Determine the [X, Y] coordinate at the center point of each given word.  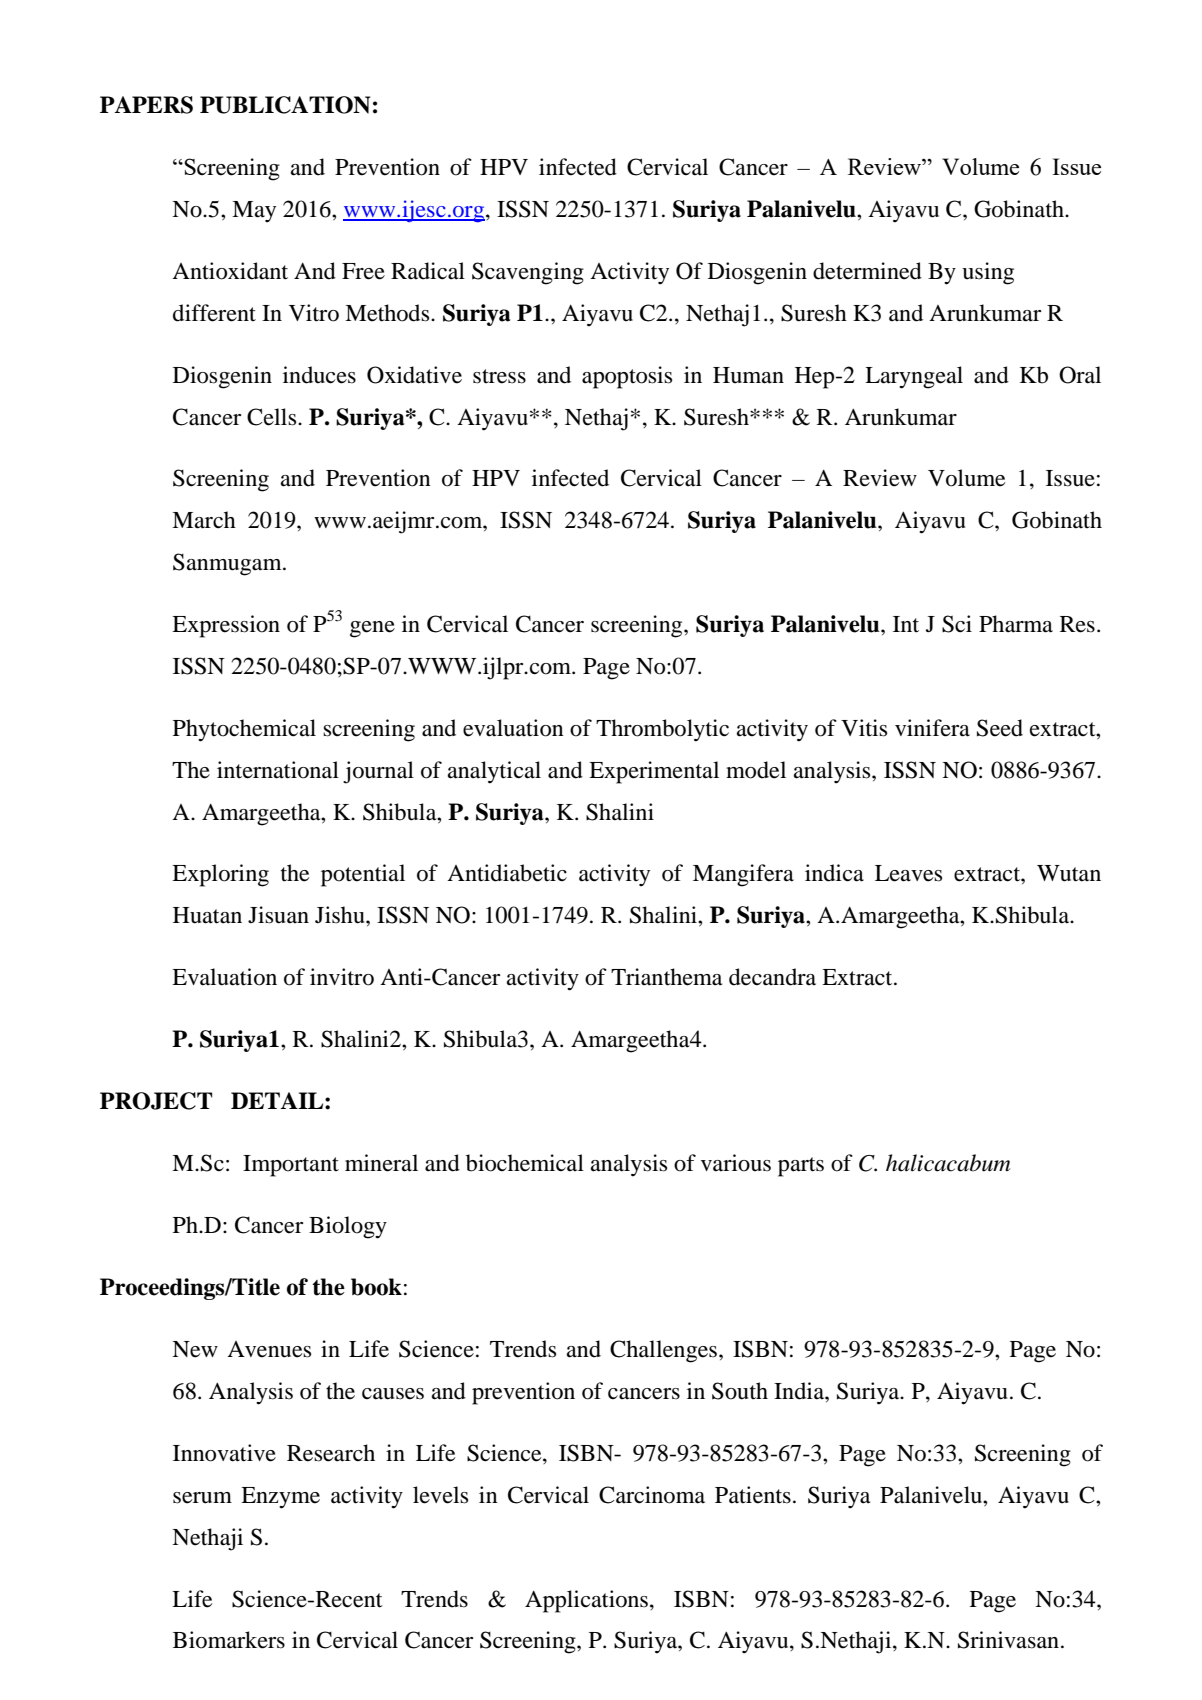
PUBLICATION [285, 105]
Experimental [654, 772]
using [988, 273]
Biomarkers [229, 1640]
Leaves [908, 873]
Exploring [220, 875]
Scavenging [528, 273]
